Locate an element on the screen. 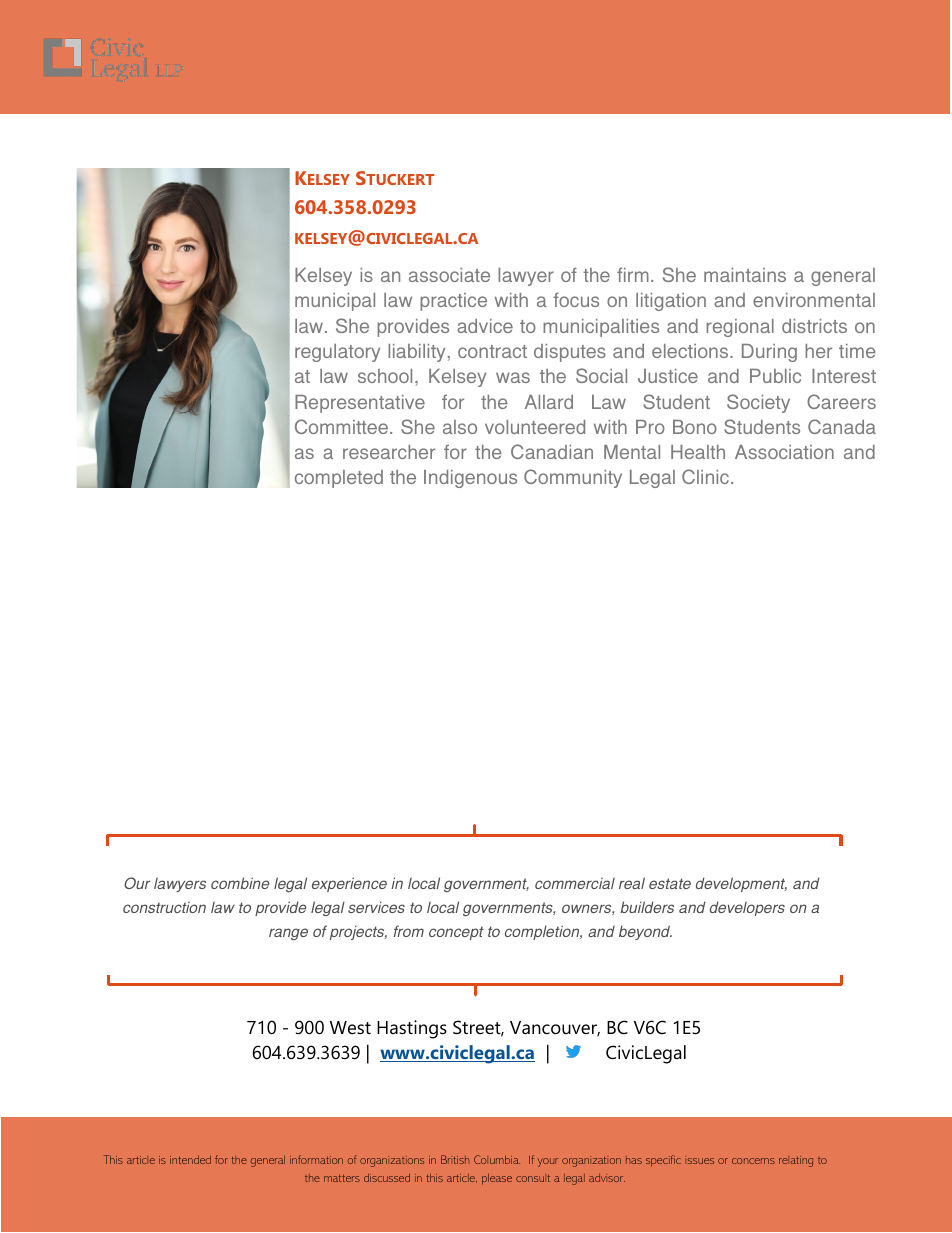 This screenshot has height=1233, width=952. commercial is located at coordinates (575, 883).
